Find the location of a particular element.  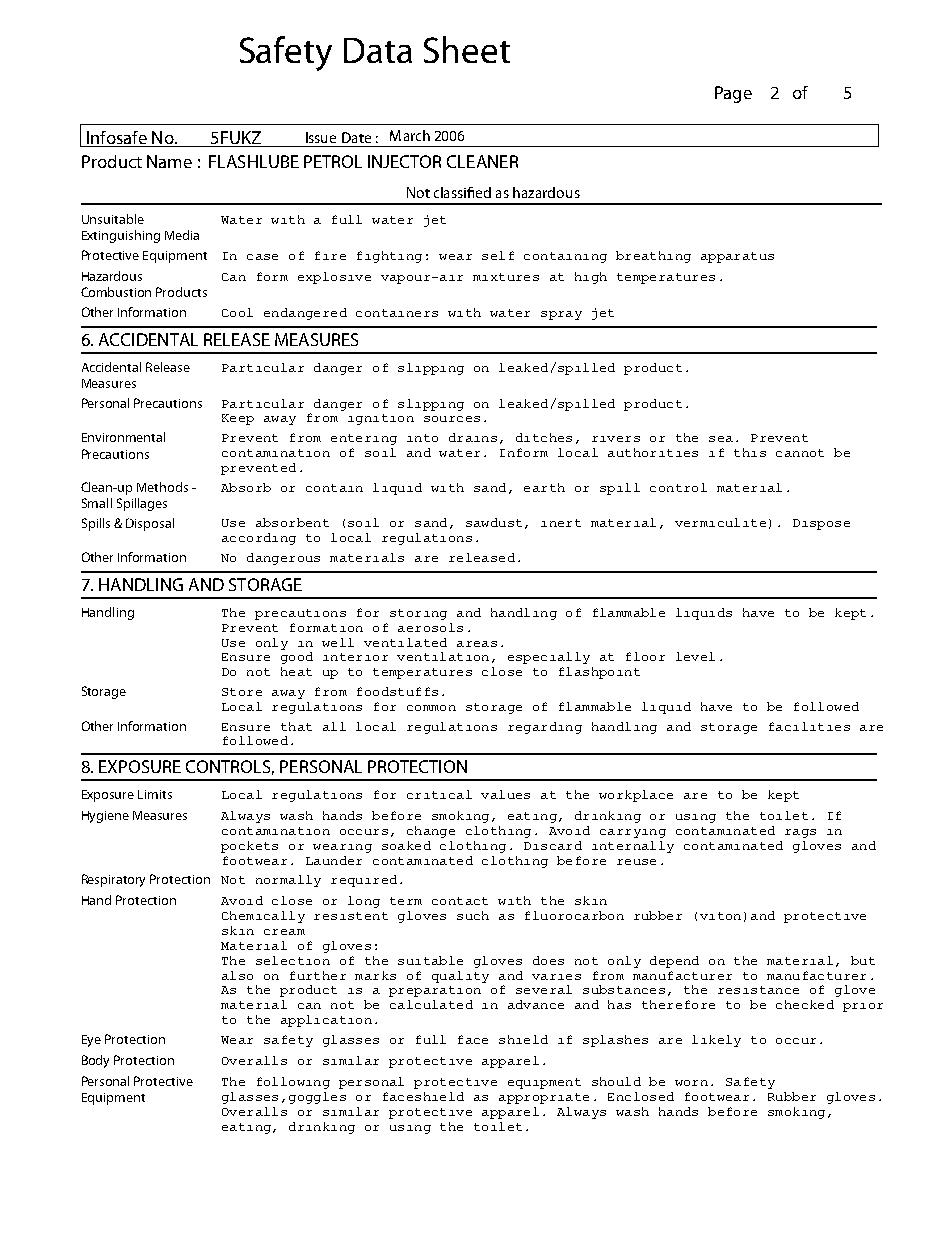

apparatus is located at coordinates (737, 257).
